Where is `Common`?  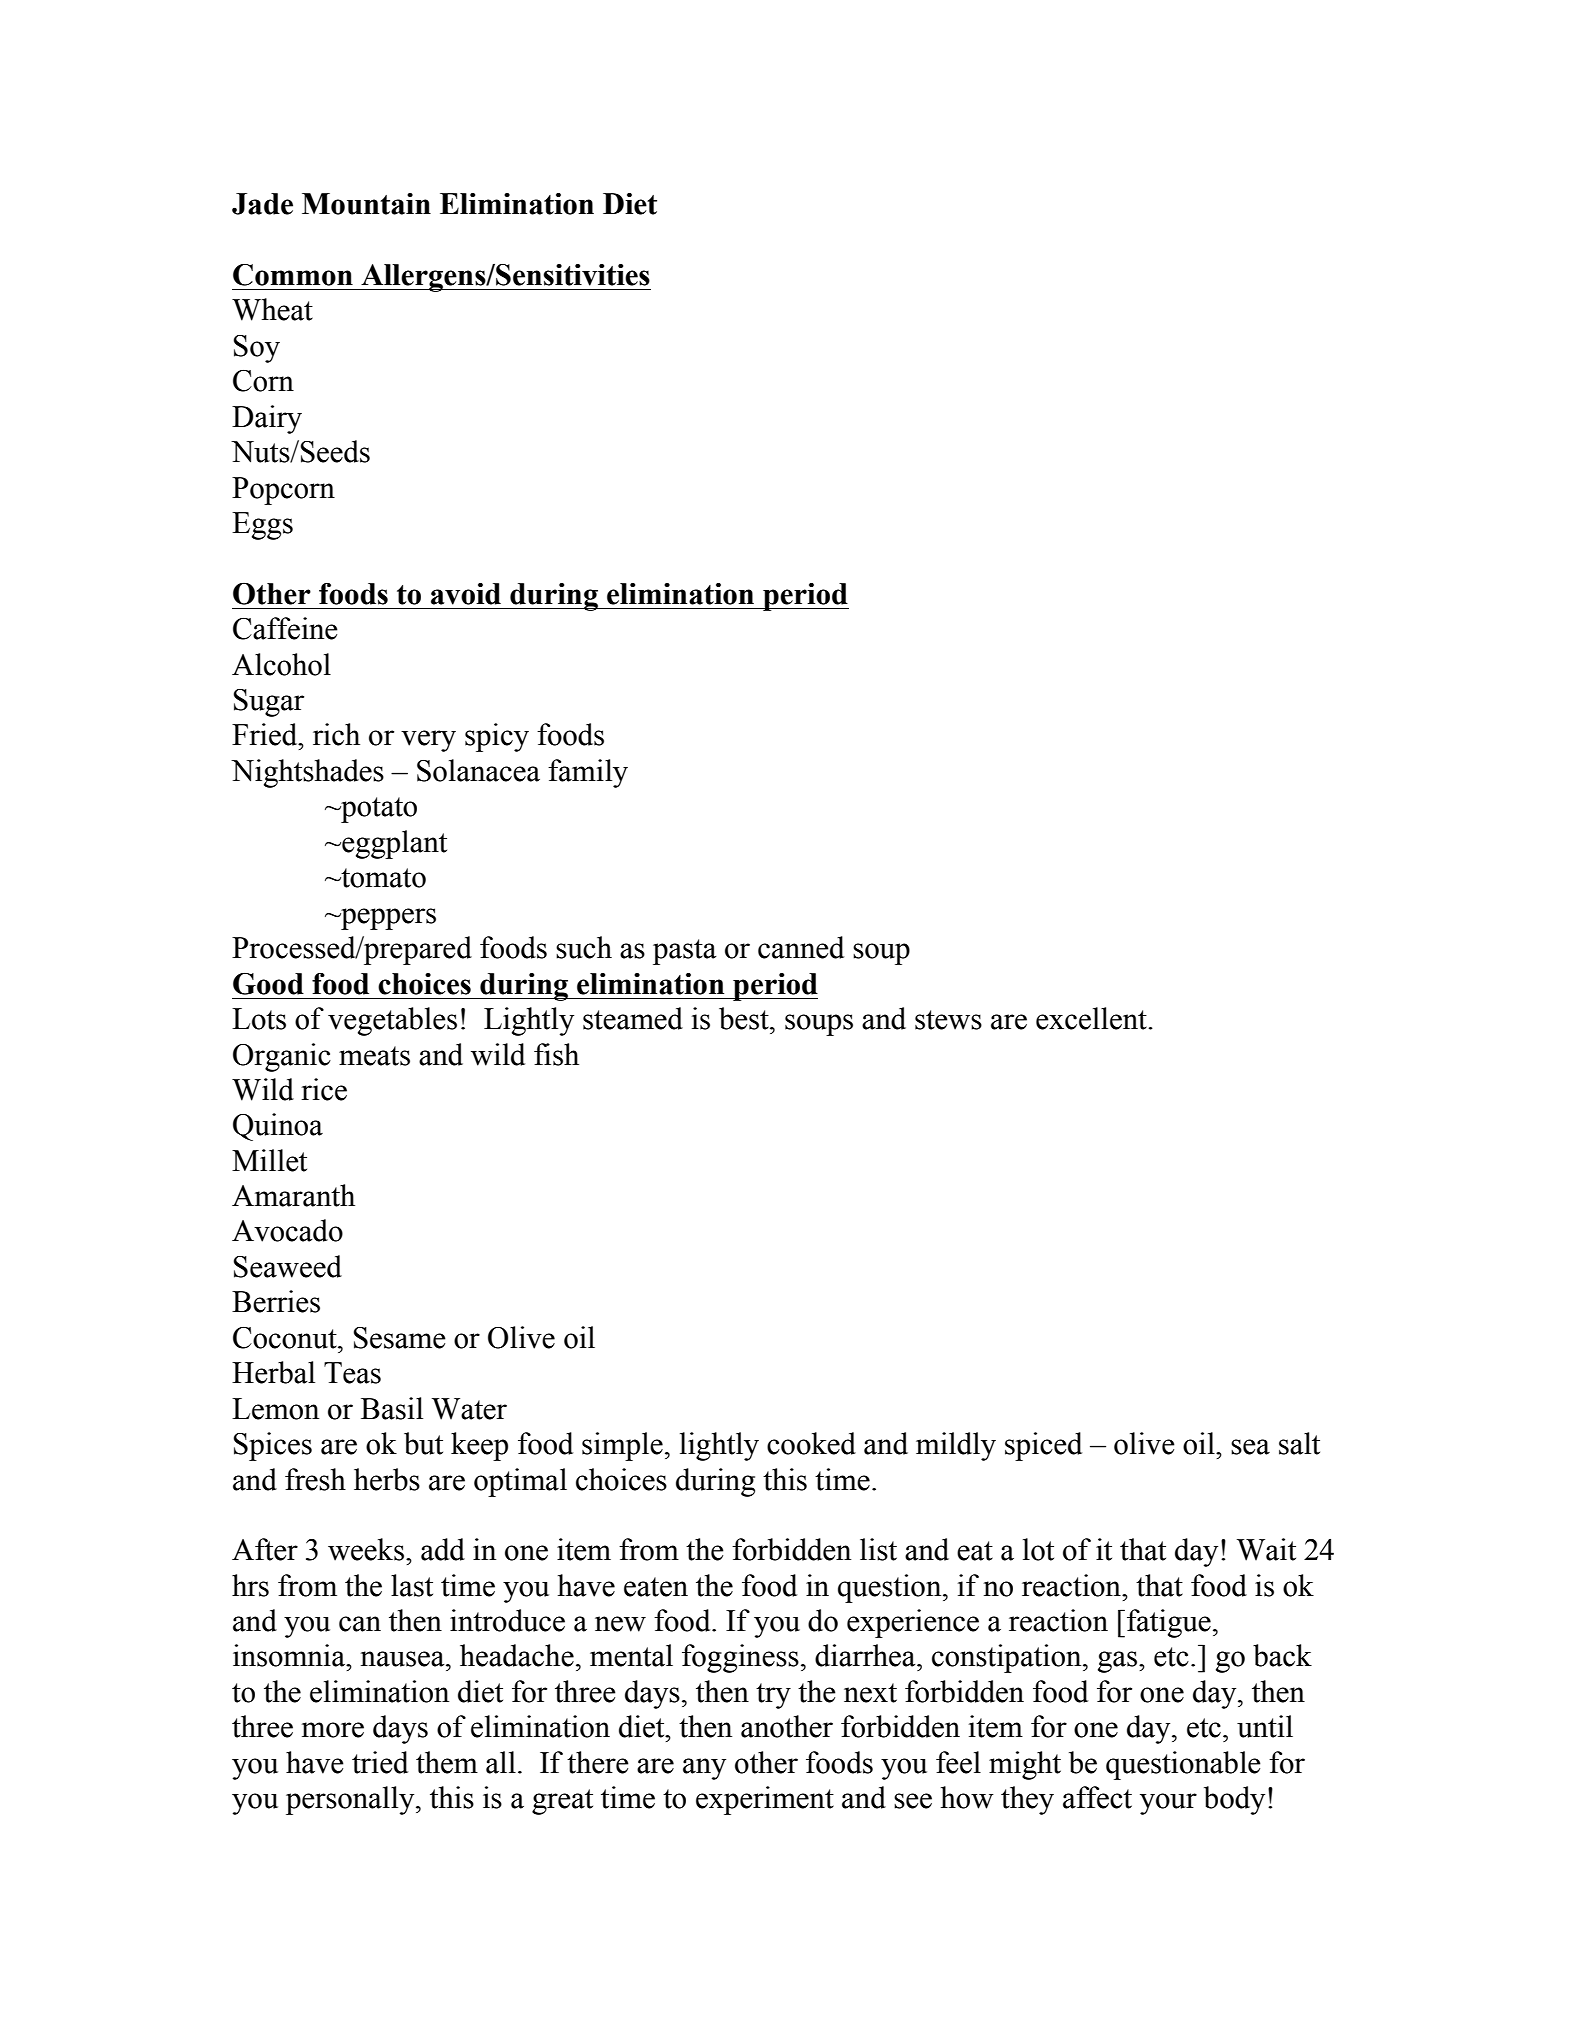 Common is located at coordinates (293, 275).
